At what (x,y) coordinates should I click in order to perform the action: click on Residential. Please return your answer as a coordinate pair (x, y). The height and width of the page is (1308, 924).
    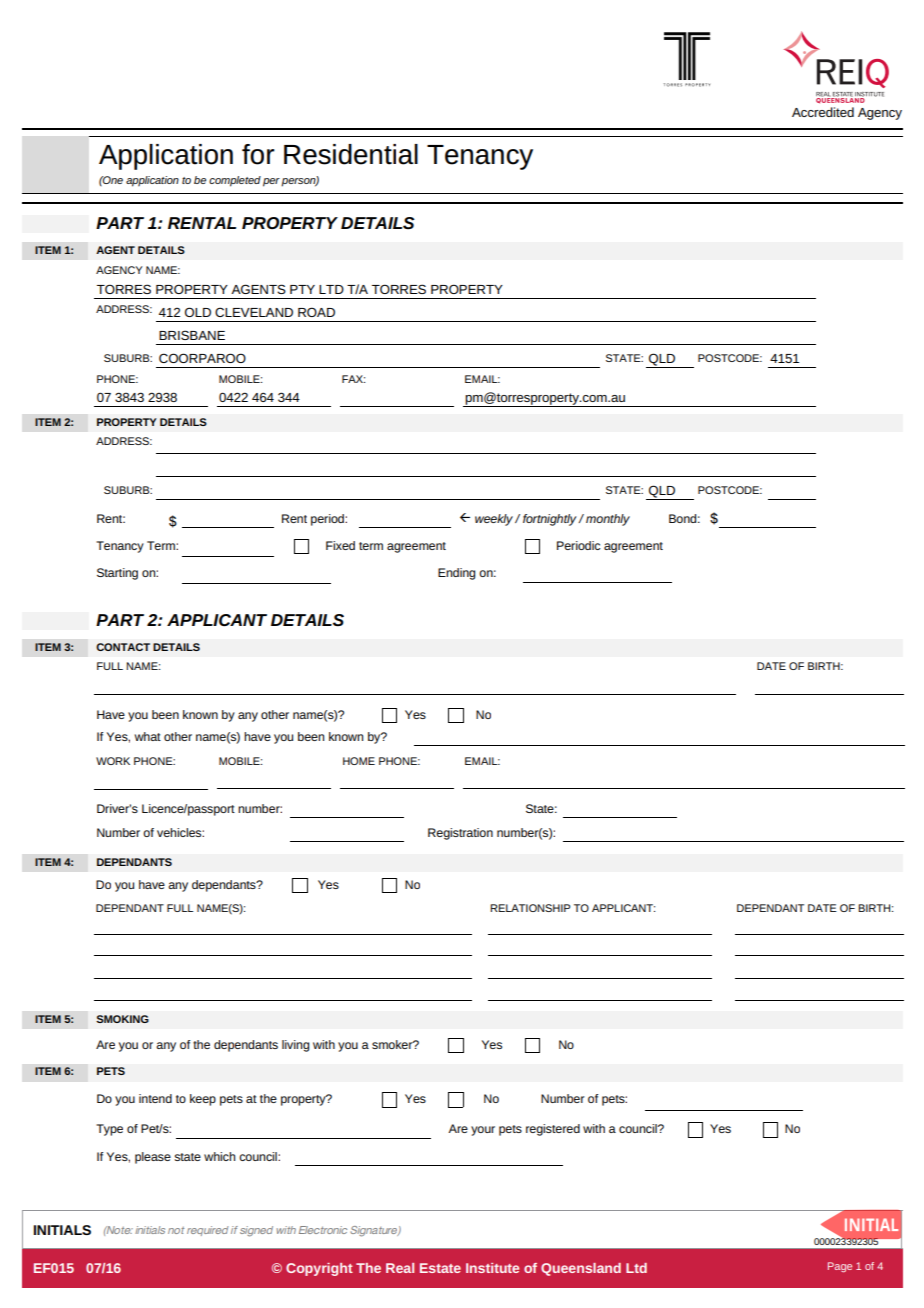
    Looking at the image, I should click on (351, 154).
